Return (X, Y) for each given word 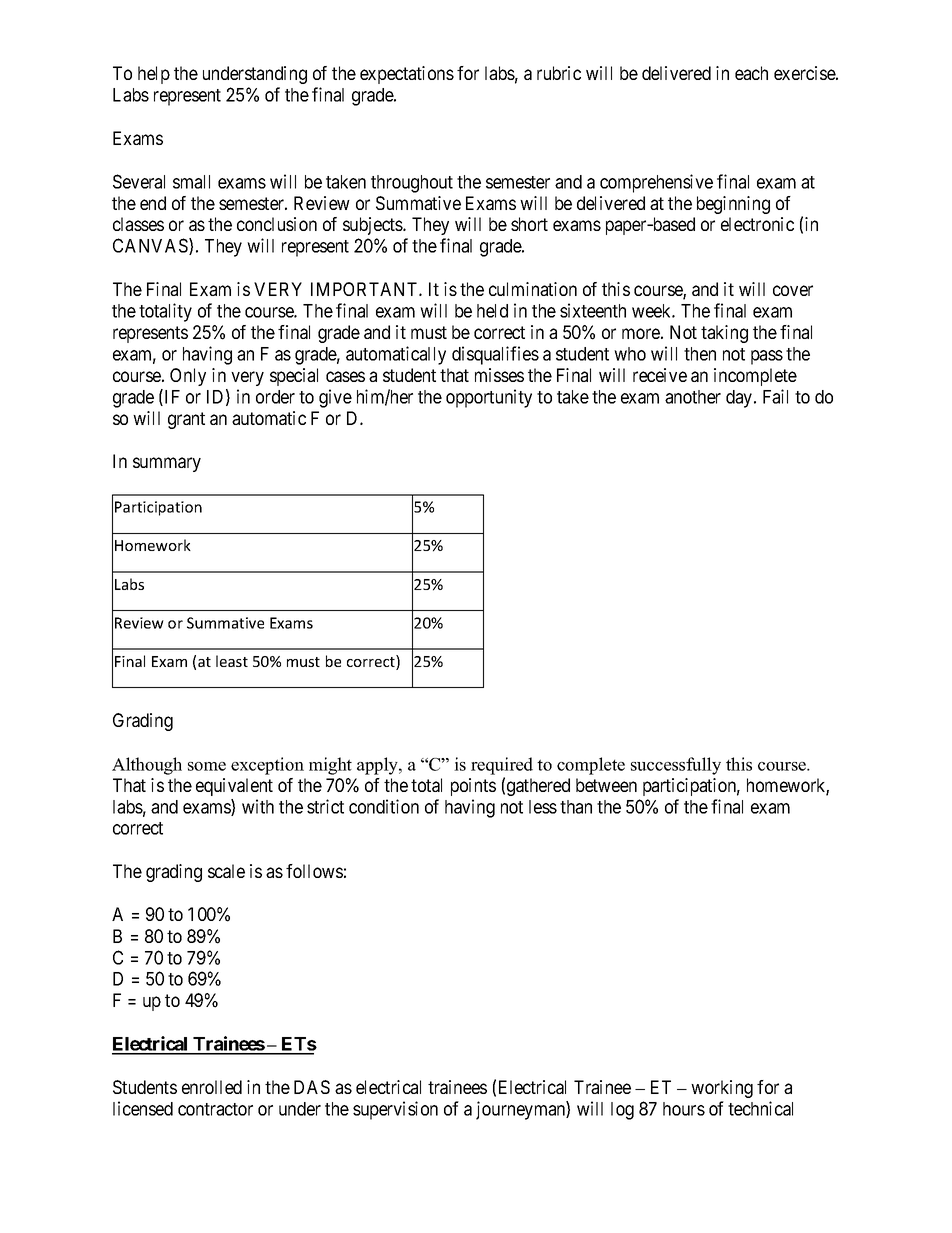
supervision (395, 1110)
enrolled (212, 1087)
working (722, 1089)
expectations (407, 75)
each (751, 73)
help (154, 75)
